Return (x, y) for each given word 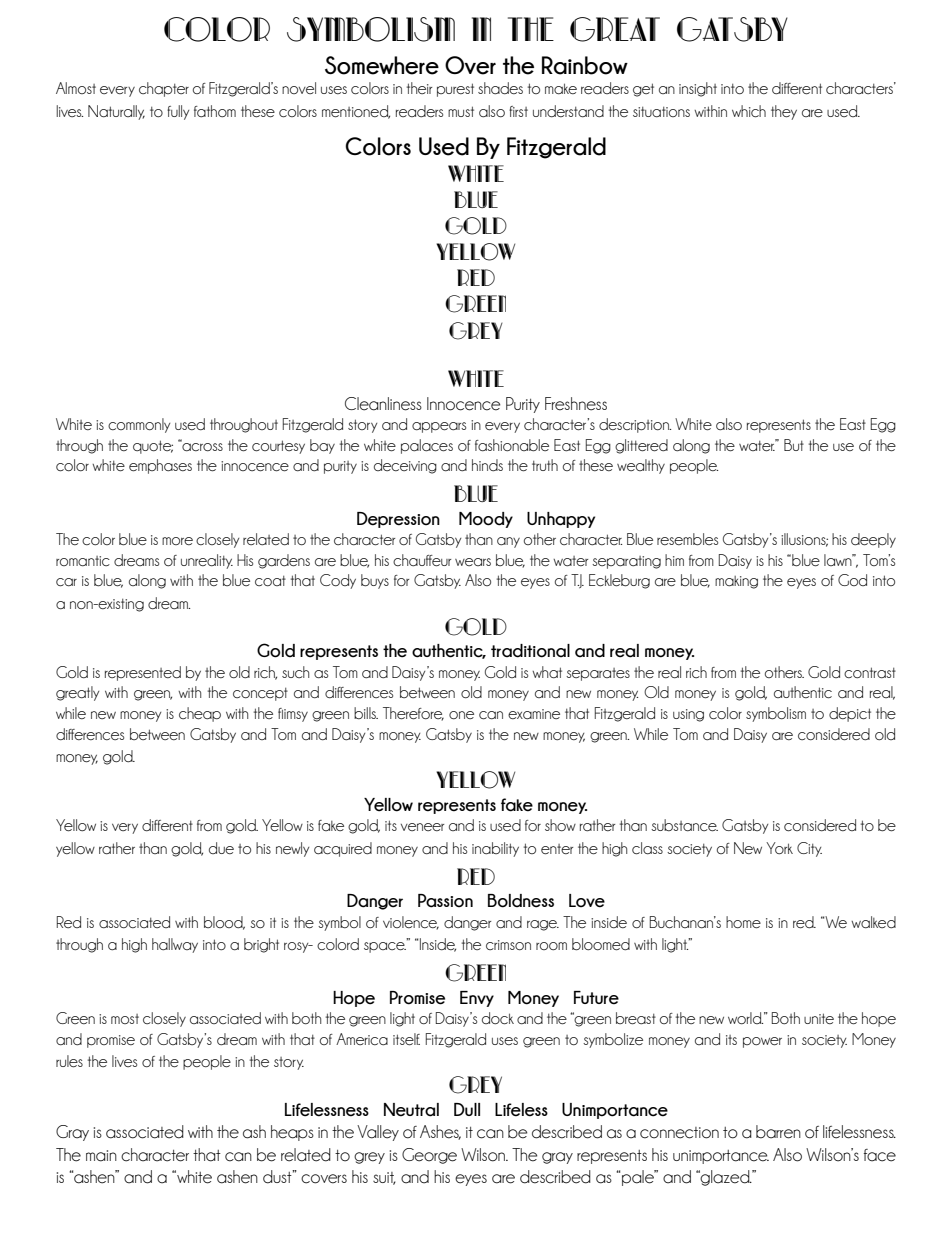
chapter (164, 89)
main (101, 1156)
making (736, 582)
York (779, 848)
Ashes (440, 1132)
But (794, 445)
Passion (445, 901)
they (784, 112)
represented (143, 673)
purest (455, 90)
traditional (530, 651)
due (221, 848)
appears (439, 427)
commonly (139, 425)
